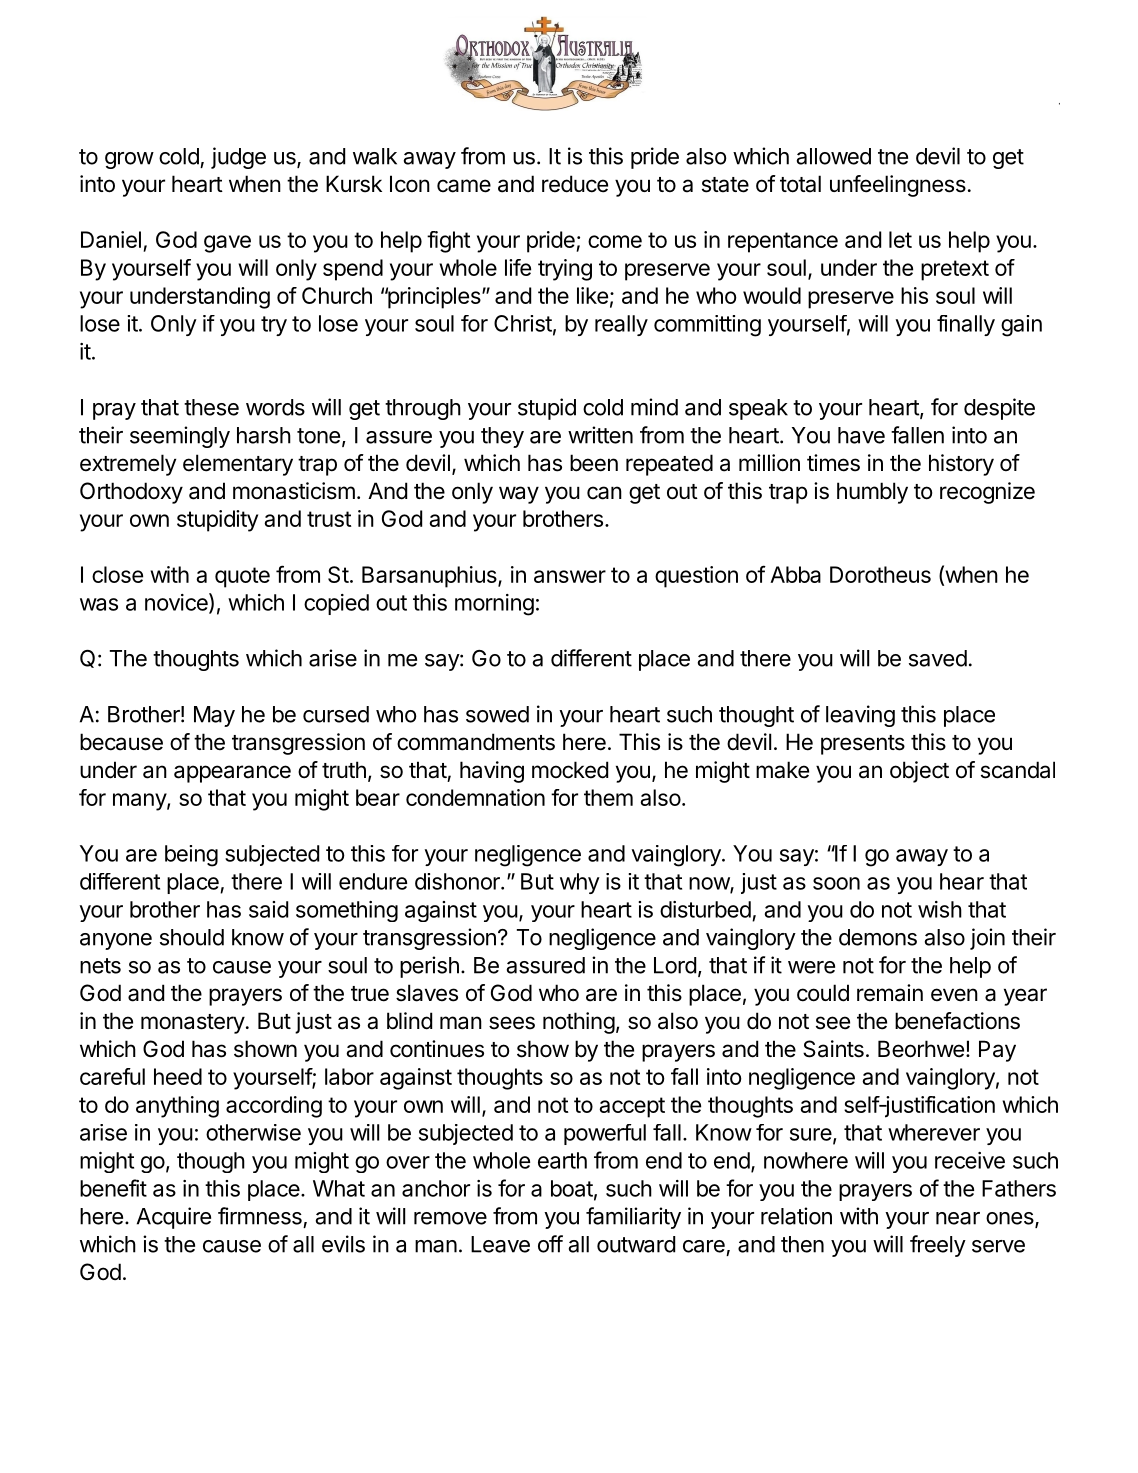  What do you see at coordinates (242, 577) in the image?
I see `quote` at bounding box center [242, 577].
